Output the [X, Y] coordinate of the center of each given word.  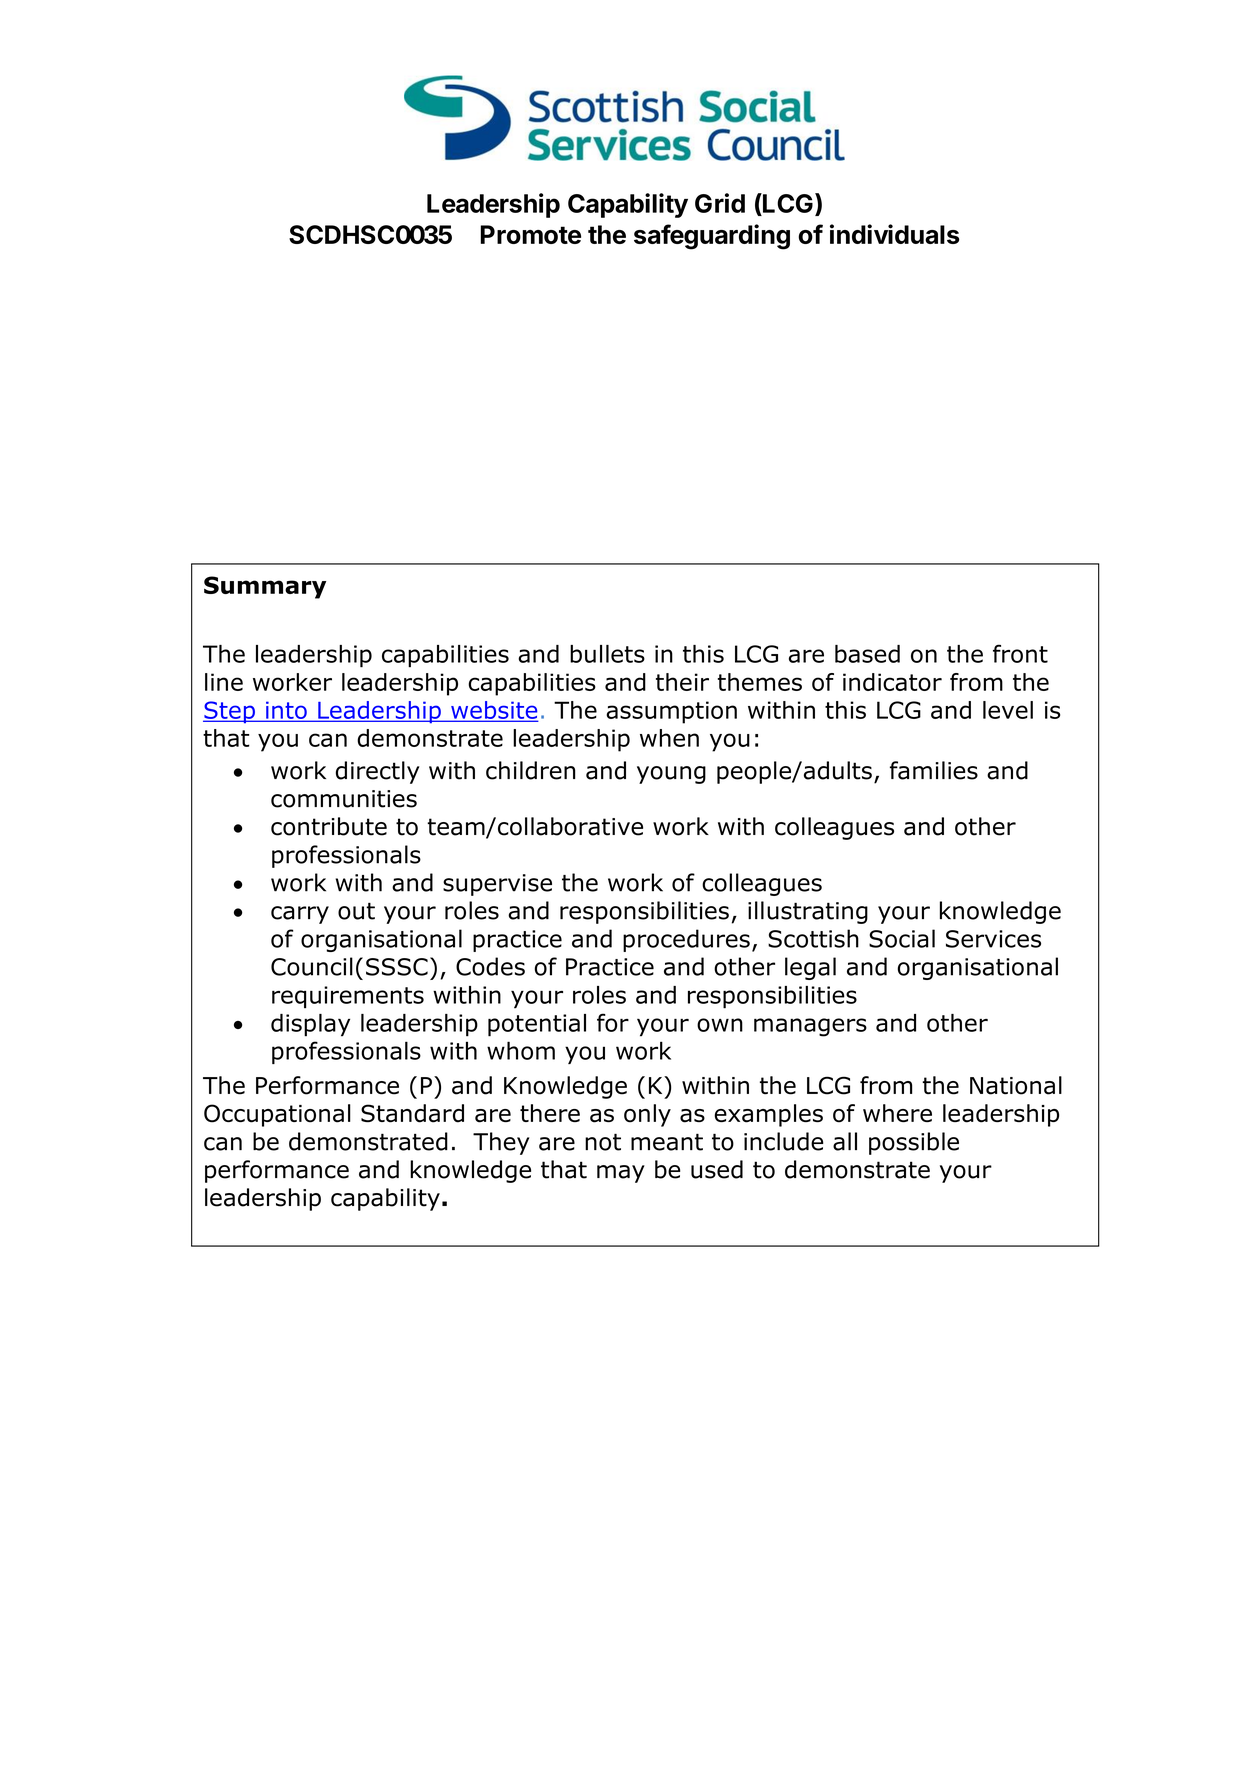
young [671, 775]
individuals [895, 234]
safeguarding [712, 237]
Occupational [277, 1115]
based [867, 654]
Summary [265, 587]
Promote [530, 234]
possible [914, 1143]
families [934, 770]
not [603, 1142]
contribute [329, 826]
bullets [607, 654]
